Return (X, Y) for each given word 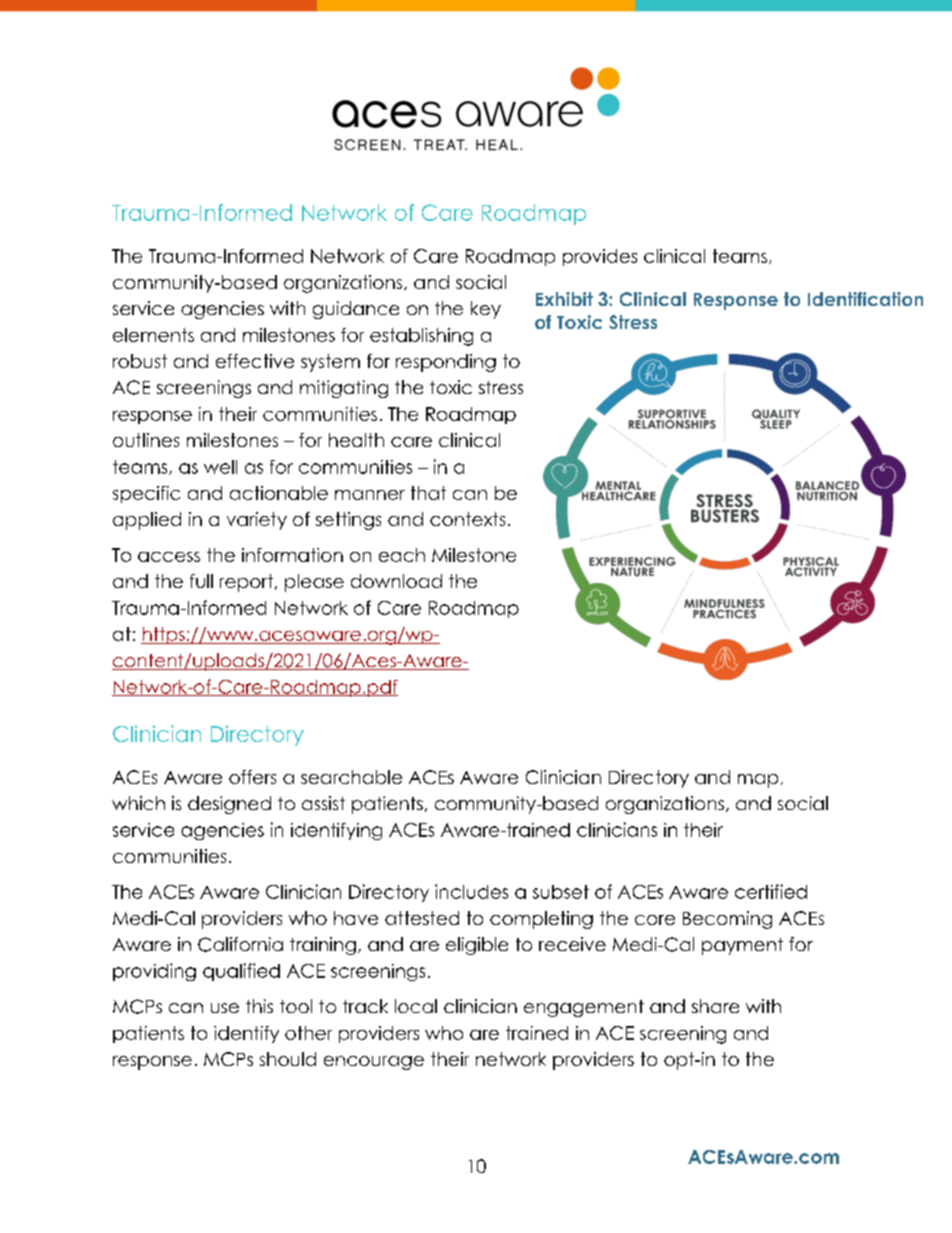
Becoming (727, 920)
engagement (584, 1008)
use (225, 1008)
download (396, 581)
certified (771, 891)
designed (229, 805)
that (428, 493)
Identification (865, 299)
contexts (467, 519)
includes (471, 891)
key (486, 310)
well (220, 467)
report (246, 583)
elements (153, 335)
